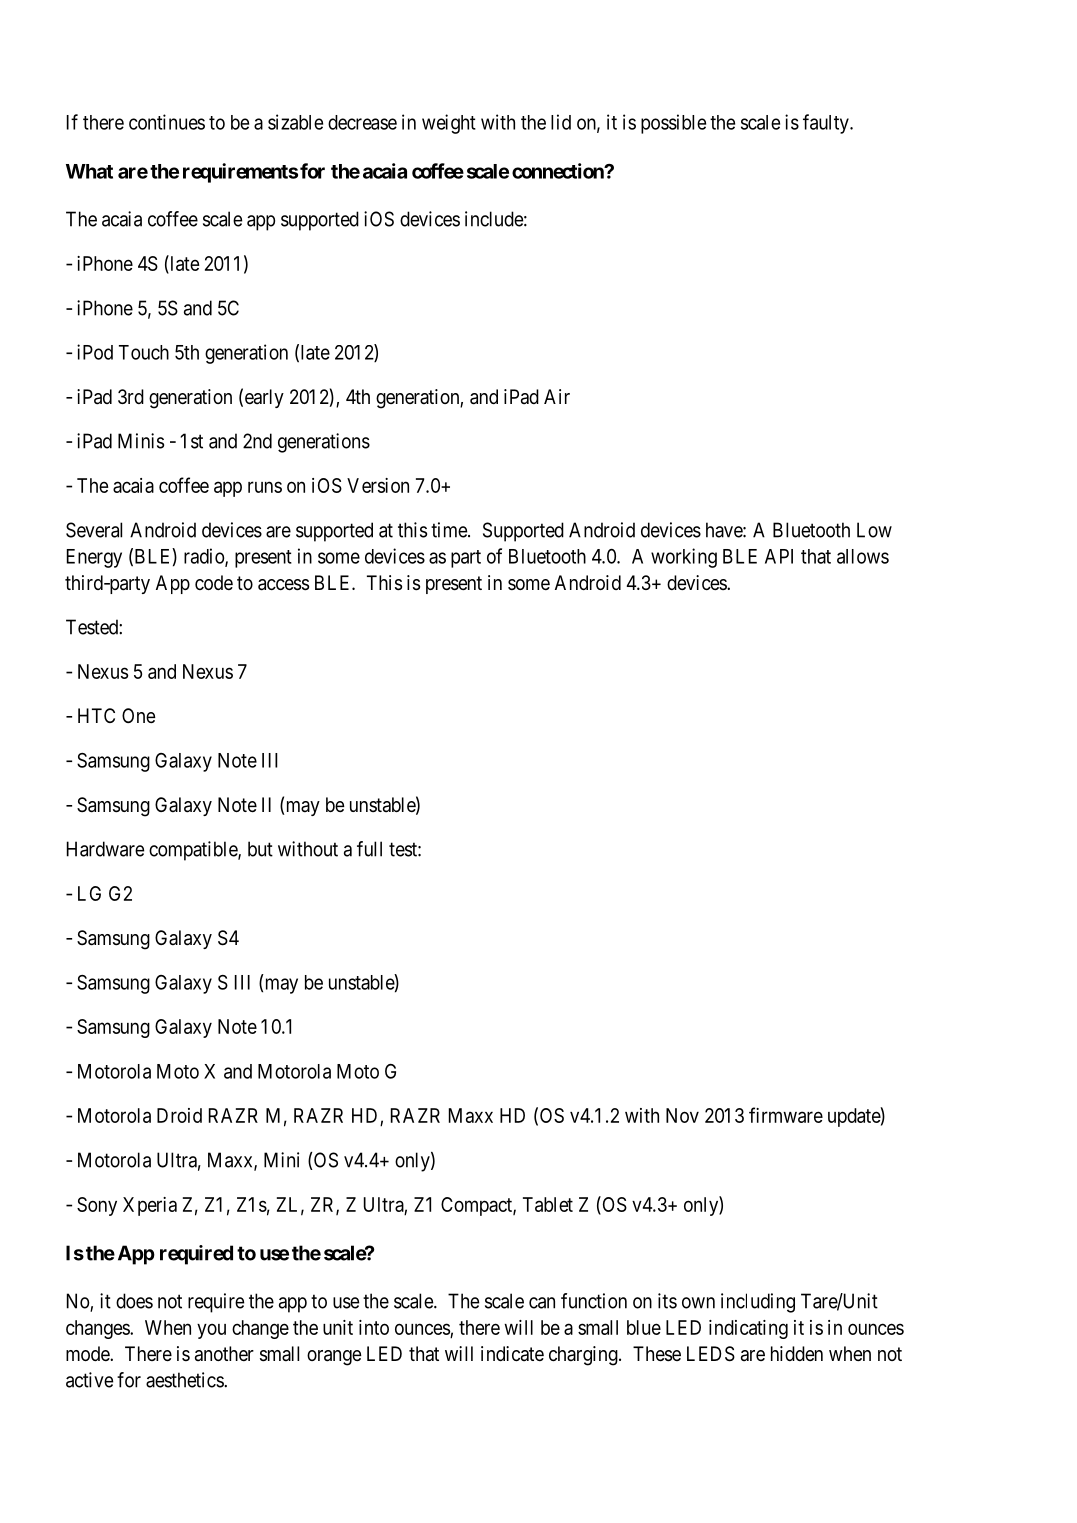 The image size is (1077, 1523). I want to click on indicate, so click(512, 1353).
